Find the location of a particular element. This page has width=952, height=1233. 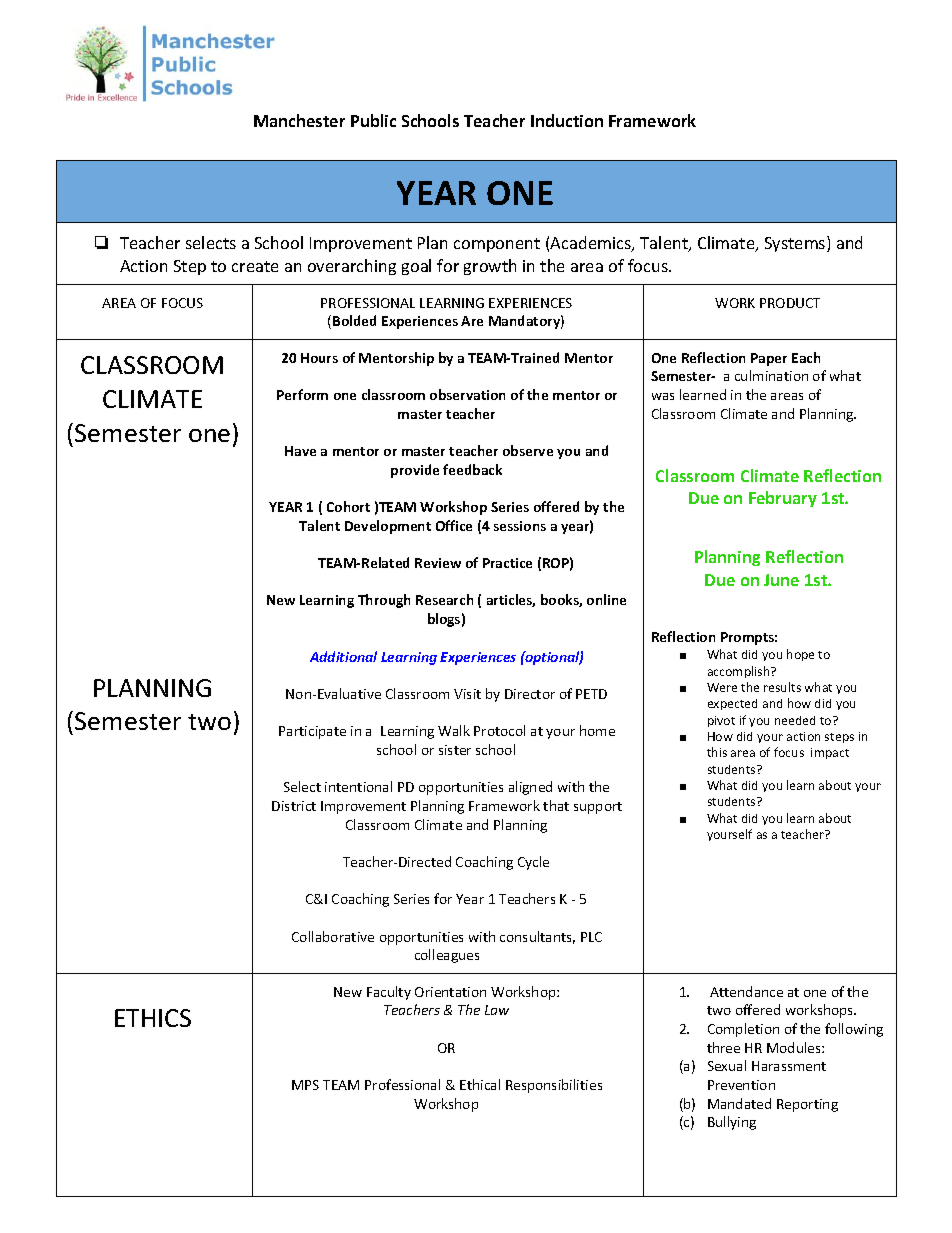

Additional is located at coordinates (343, 656).
